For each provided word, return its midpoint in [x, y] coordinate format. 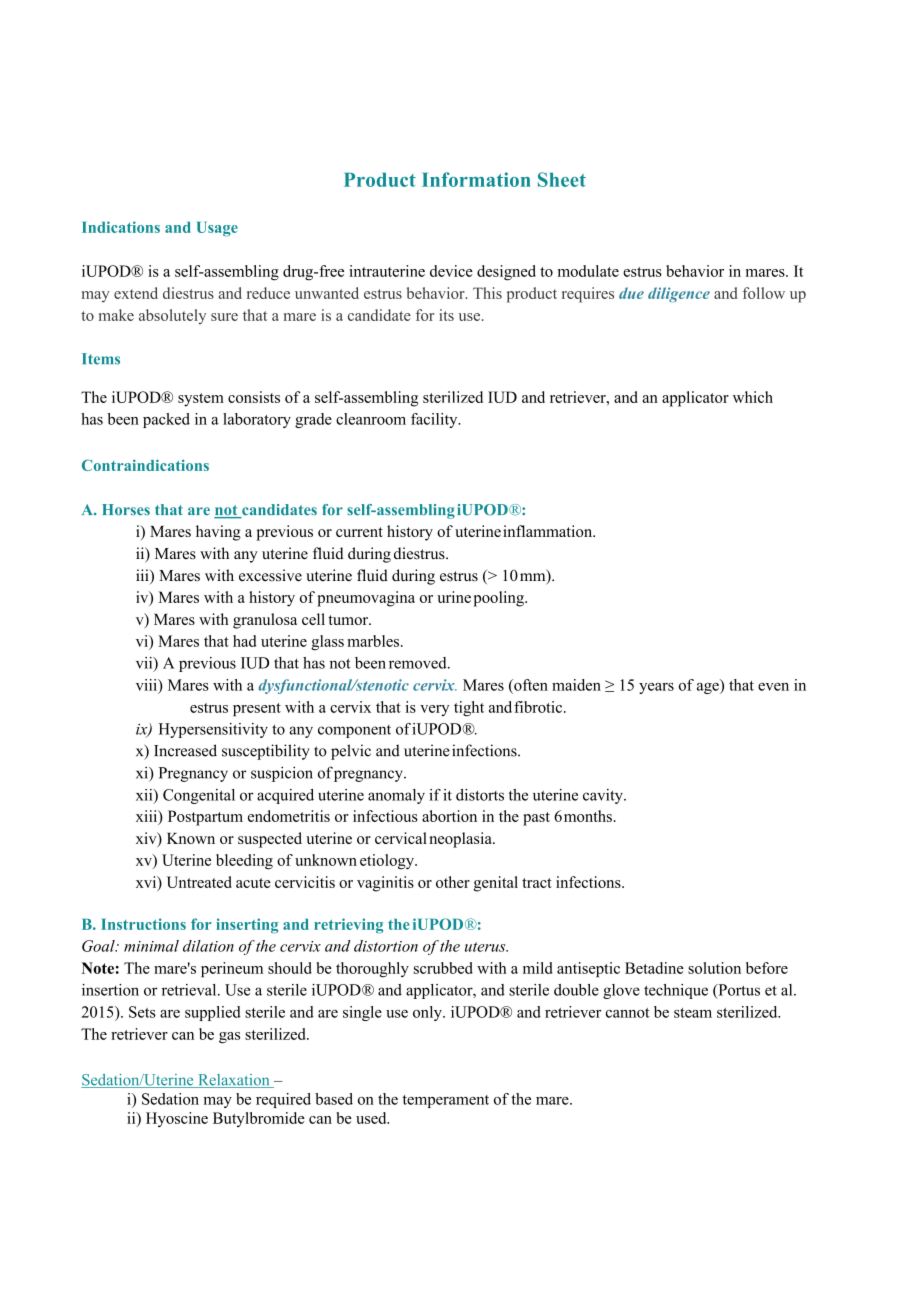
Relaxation [234, 1081]
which [753, 397]
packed [166, 420]
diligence [679, 294]
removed [419, 663]
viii [147, 685]
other [453, 882]
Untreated [199, 882]
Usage [217, 229]
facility [435, 420]
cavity [604, 796]
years [656, 688]
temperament [446, 1101]
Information [476, 179]
